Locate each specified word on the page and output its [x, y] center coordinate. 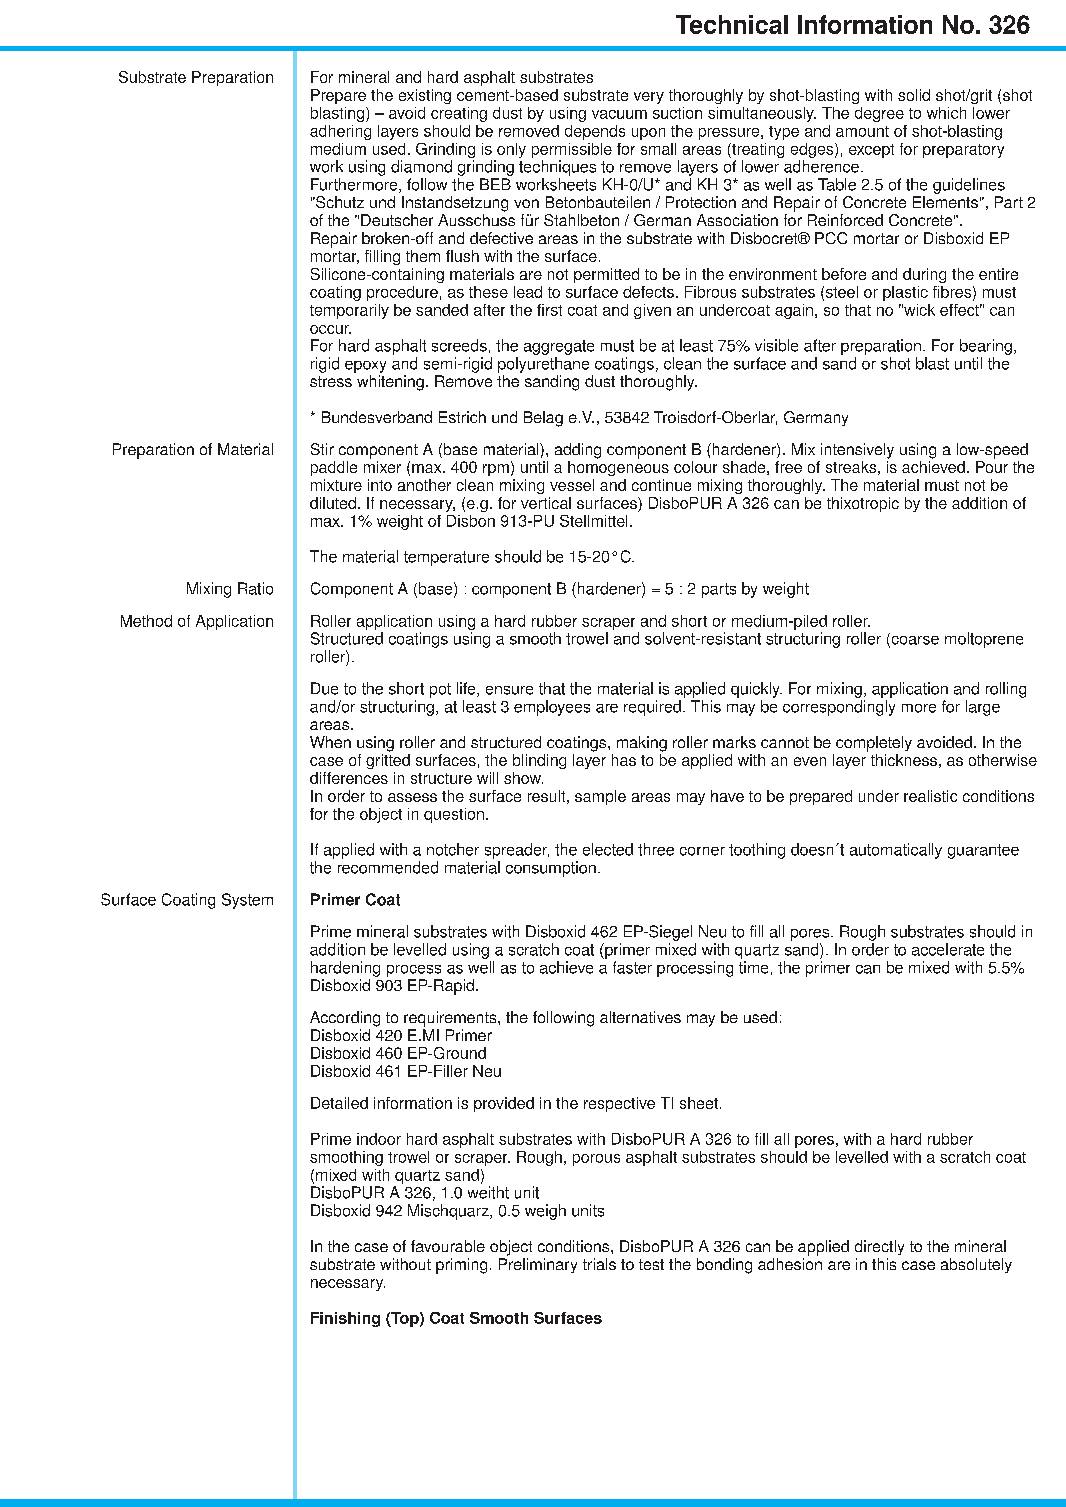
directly [879, 1247]
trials [599, 1264]
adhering [340, 132]
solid [914, 95]
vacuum [619, 114]
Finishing [345, 1319]
